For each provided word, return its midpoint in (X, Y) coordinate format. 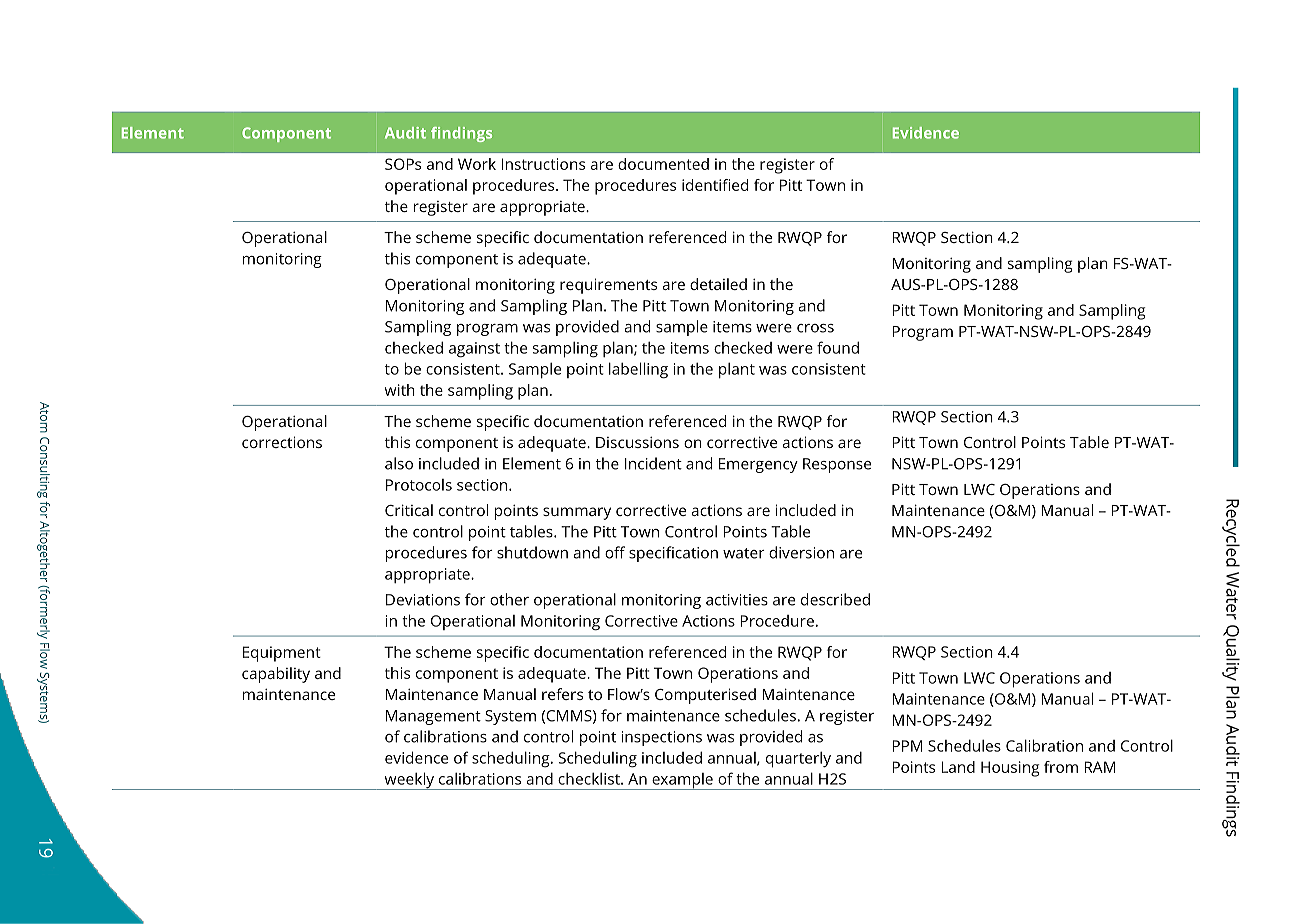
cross (815, 328)
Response (837, 465)
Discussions (637, 442)
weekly (409, 781)
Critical (409, 510)
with (400, 390)
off (615, 552)
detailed (718, 284)
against (474, 350)
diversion (801, 552)
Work (477, 164)
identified (715, 185)
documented (663, 164)
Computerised (705, 696)
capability (276, 675)
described (835, 599)
